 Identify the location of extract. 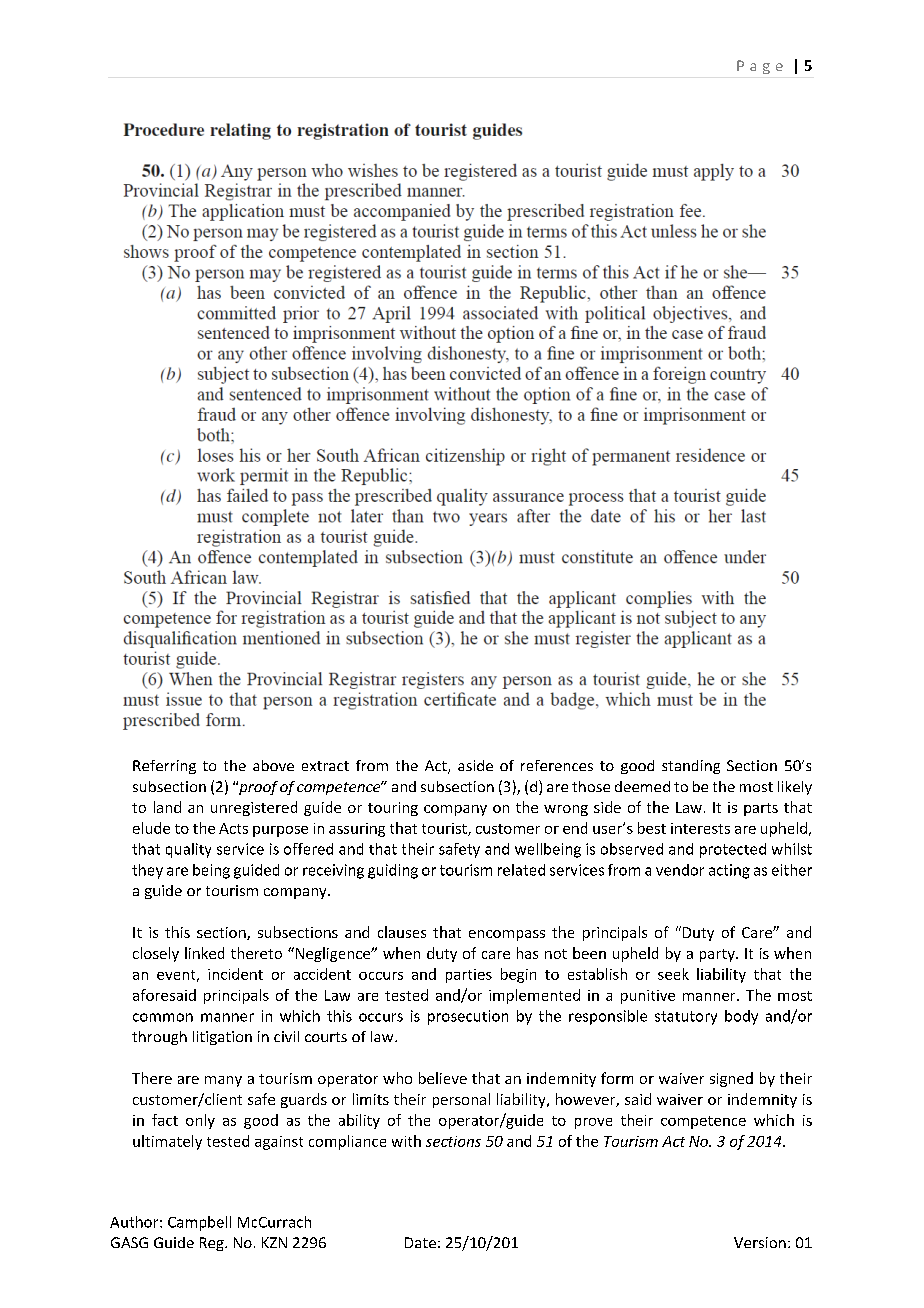
(325, 766).
